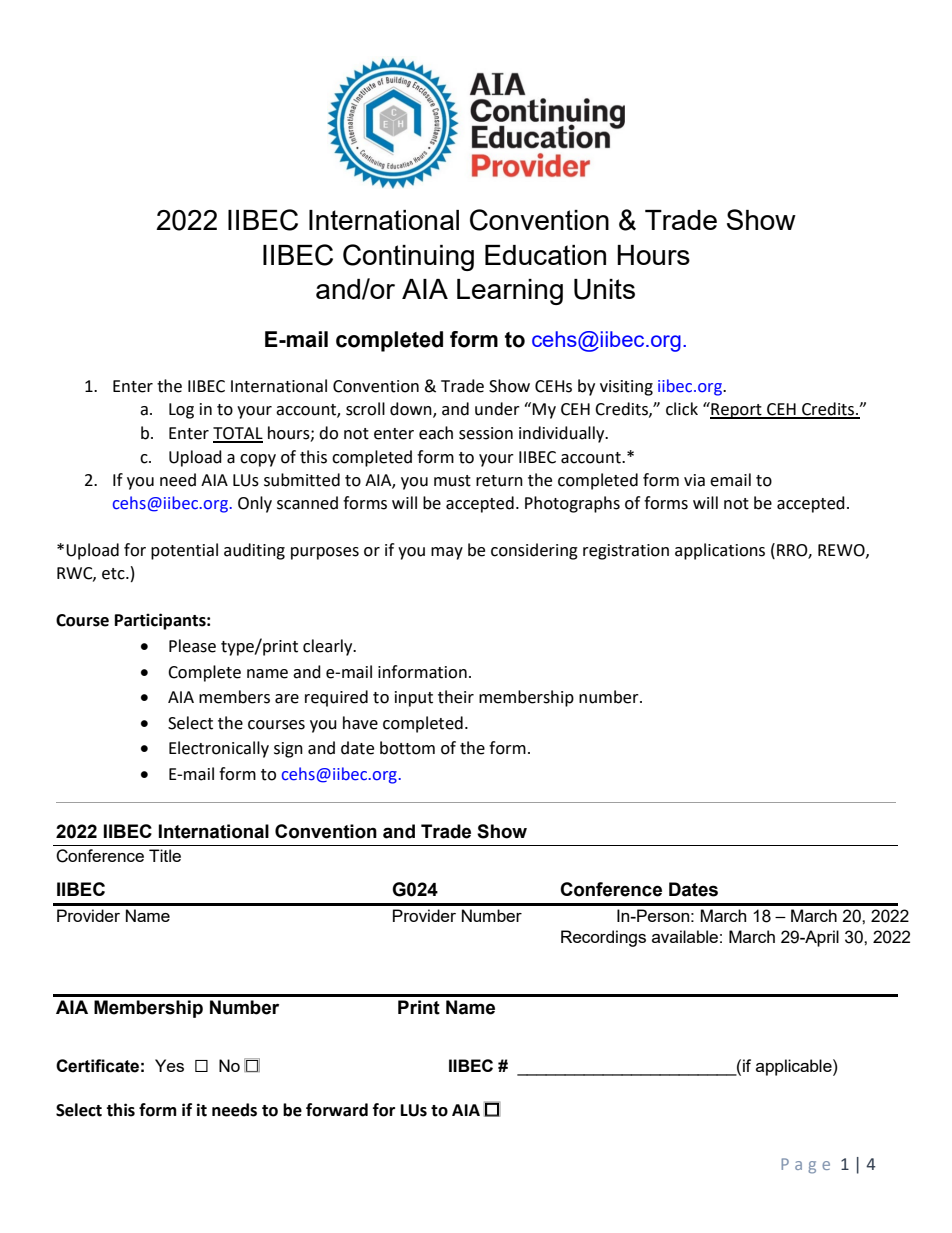 The height and width of the screenshot is (1233, 952). What do you see at coordinates (219, 749) in the screenshot?
I see `Electronically` at bounding box center [219, 749].
